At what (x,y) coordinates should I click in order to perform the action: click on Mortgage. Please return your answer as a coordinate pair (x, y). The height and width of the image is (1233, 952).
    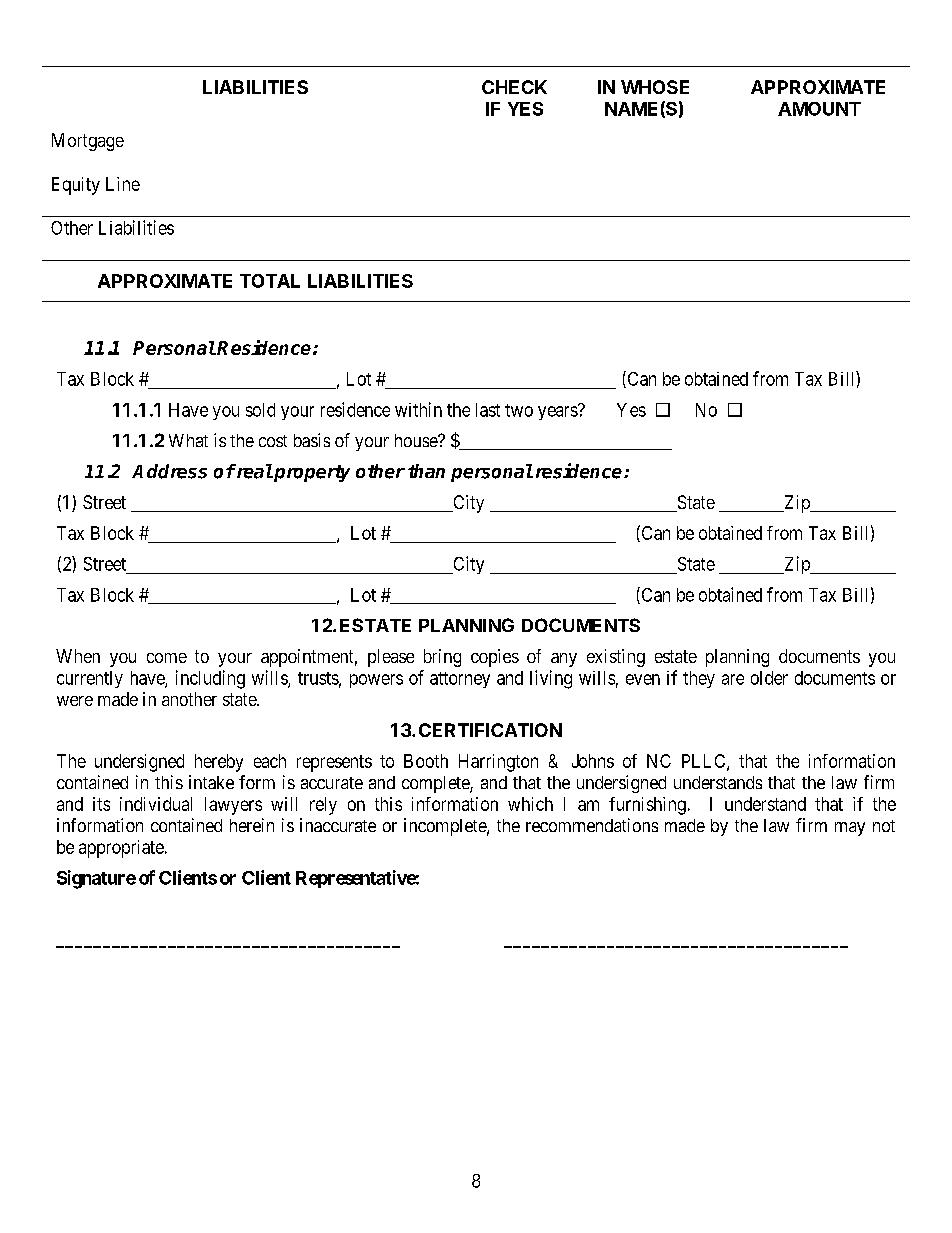
    Looking at the image, I should click on (88, 142).
